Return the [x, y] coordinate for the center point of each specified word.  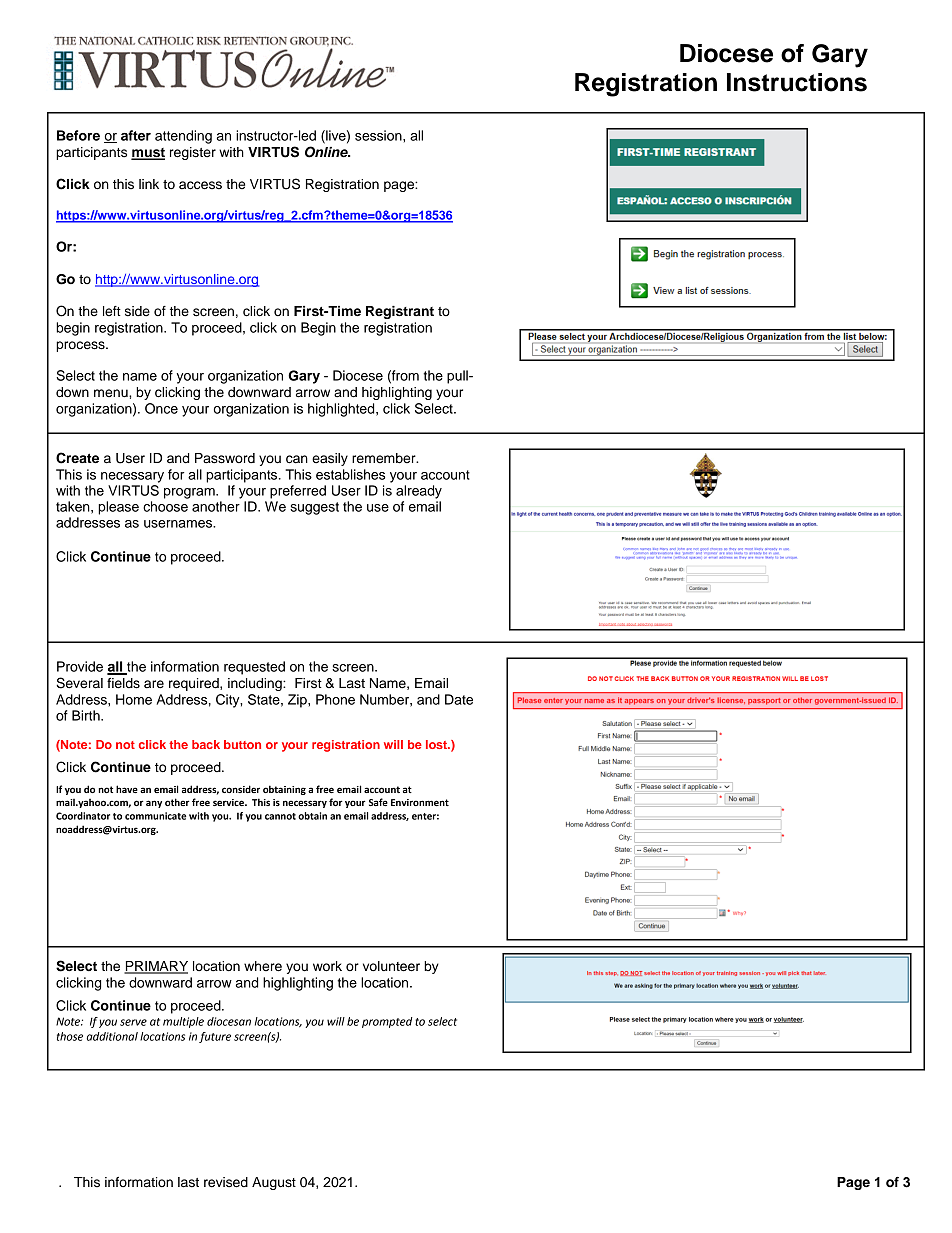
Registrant [400, 312]
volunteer [391, 966]
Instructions [797, 82]
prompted [387, 1022]
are [154, 684]
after [136, 135]
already [419, 492]
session [379, 135]
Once [161, 408]
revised [226, 1182]
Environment [420, 802]
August [274, 1183]
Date [459, 699]
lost [437, 744]
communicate [156, 816]
